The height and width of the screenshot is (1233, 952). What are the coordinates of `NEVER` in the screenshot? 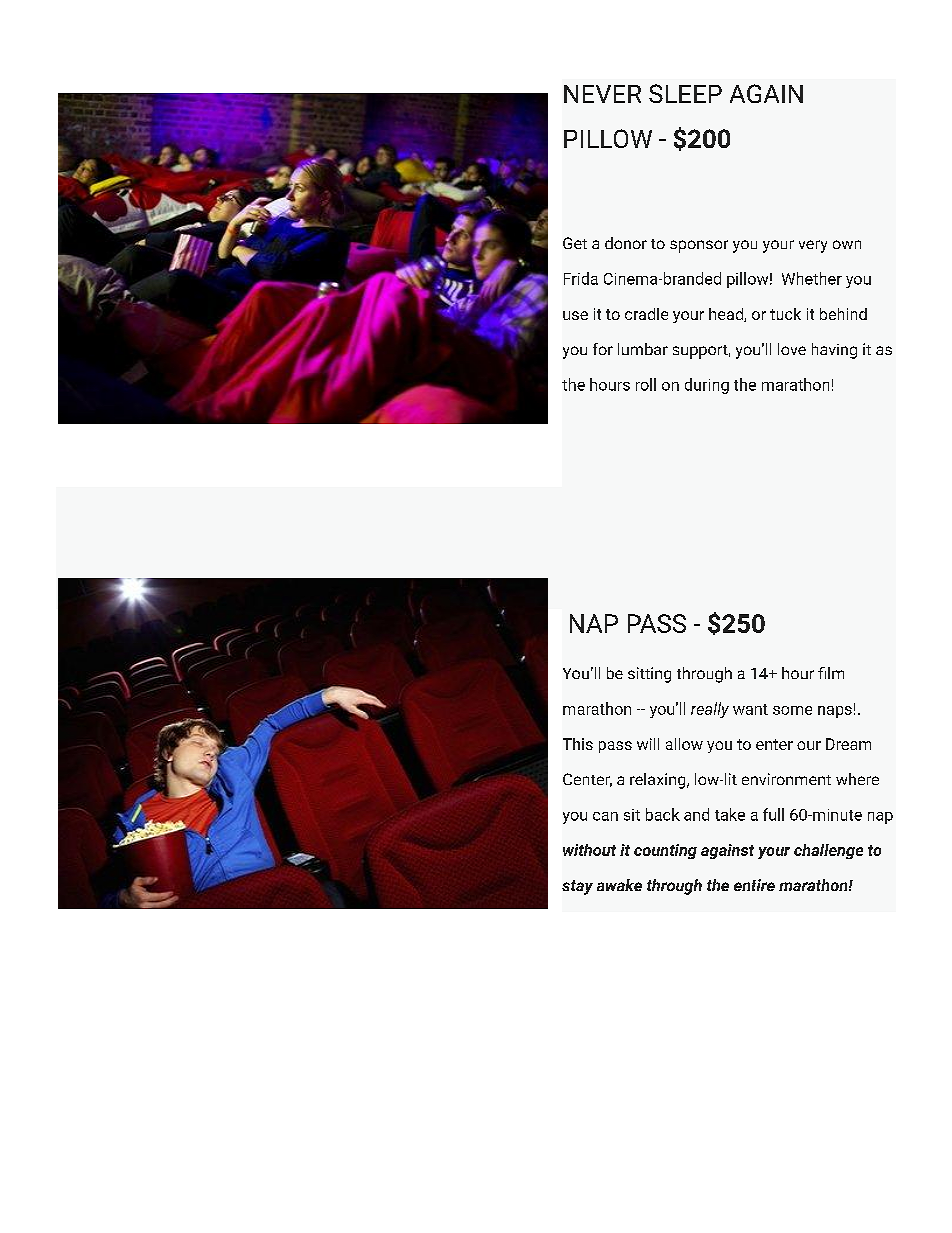 It's located at (602, 94).
